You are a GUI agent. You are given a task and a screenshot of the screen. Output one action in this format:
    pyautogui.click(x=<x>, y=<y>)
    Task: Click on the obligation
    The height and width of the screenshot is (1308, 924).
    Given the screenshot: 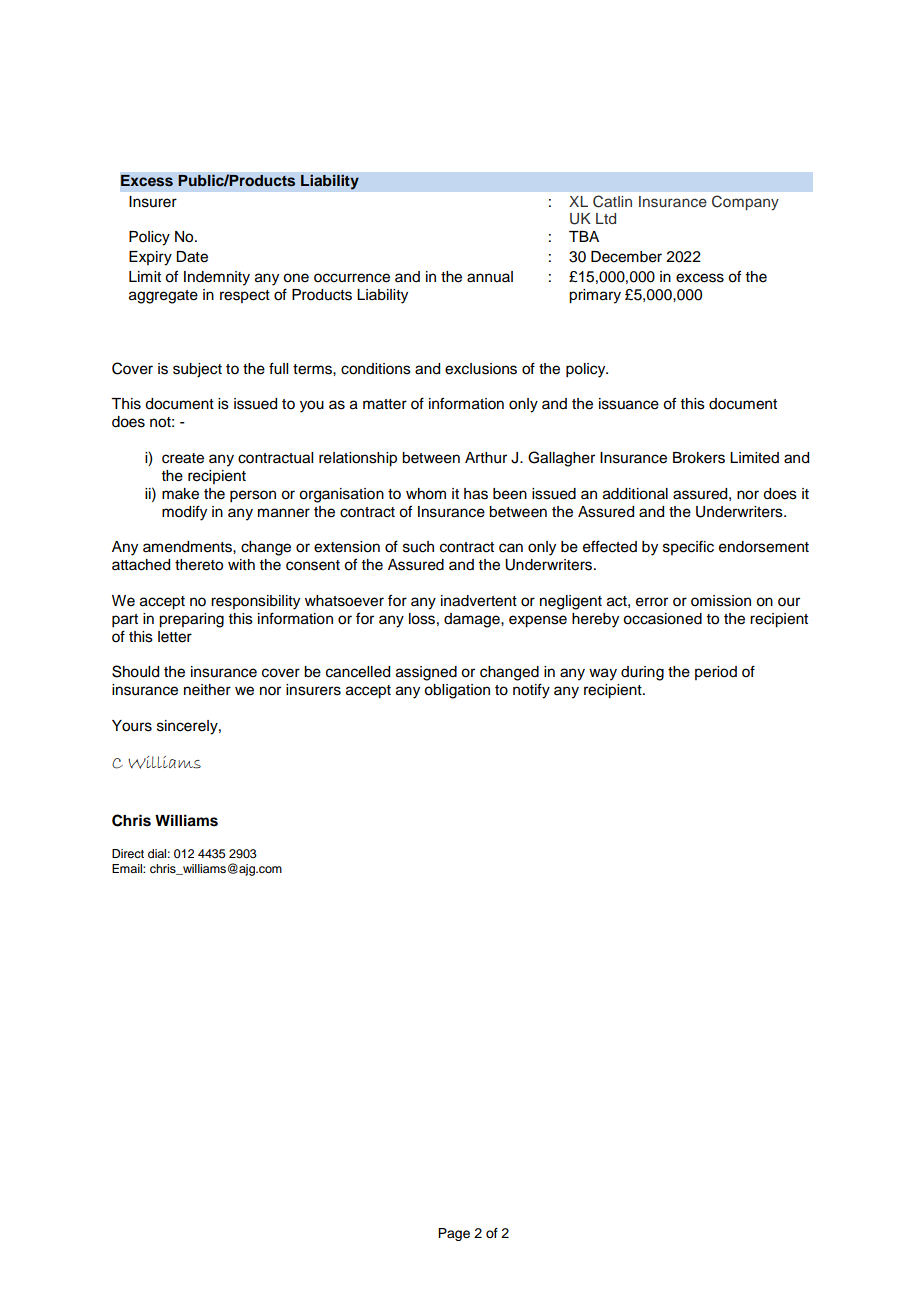 What is the action you would take?
    pyautogui.click(x=457, y=691)
